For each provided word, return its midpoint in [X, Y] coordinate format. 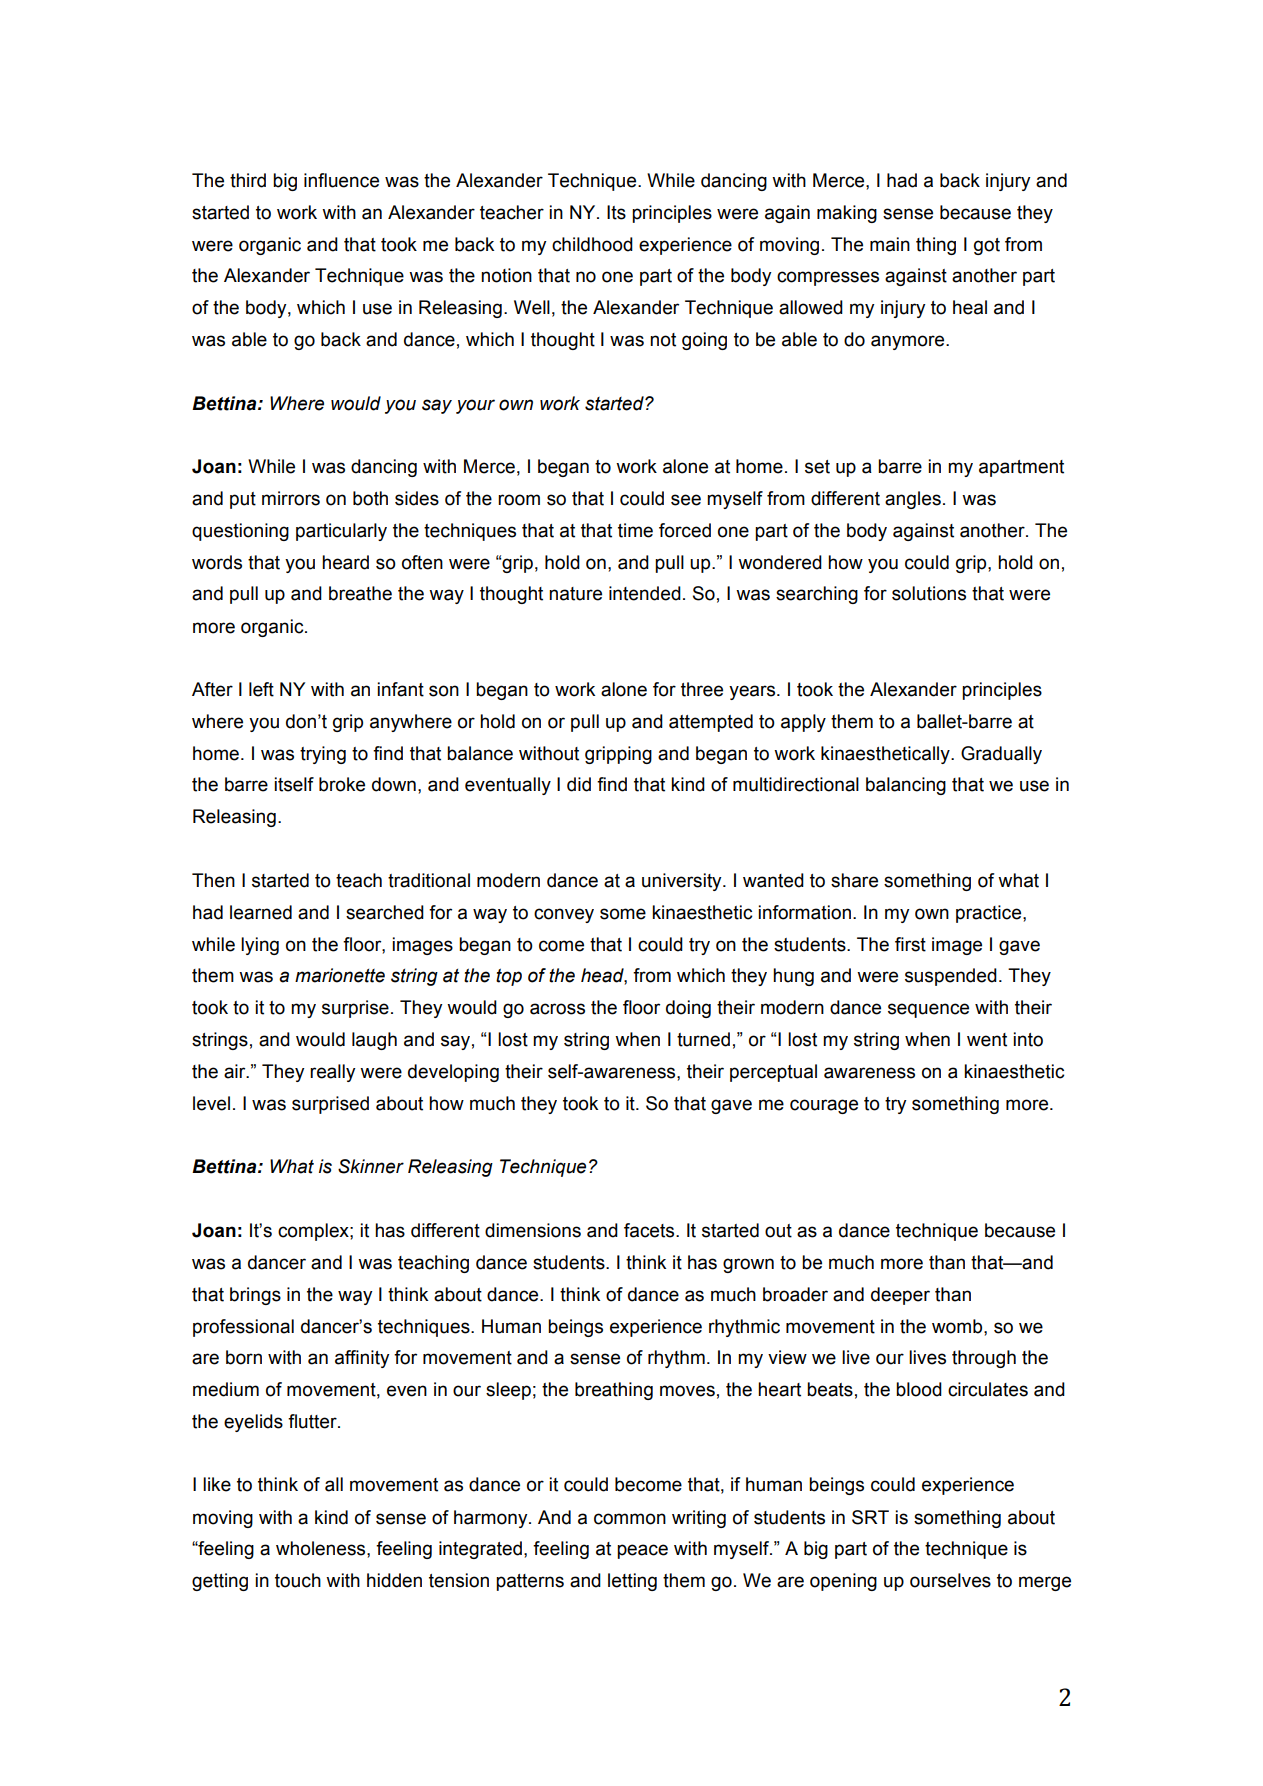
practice [990, 914]
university [683, 882]
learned [261, 912]
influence [341, 180]
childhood [592, 244]
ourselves [950, 1580]
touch [298, 1580]
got [987, 246]
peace [642, 1551]
